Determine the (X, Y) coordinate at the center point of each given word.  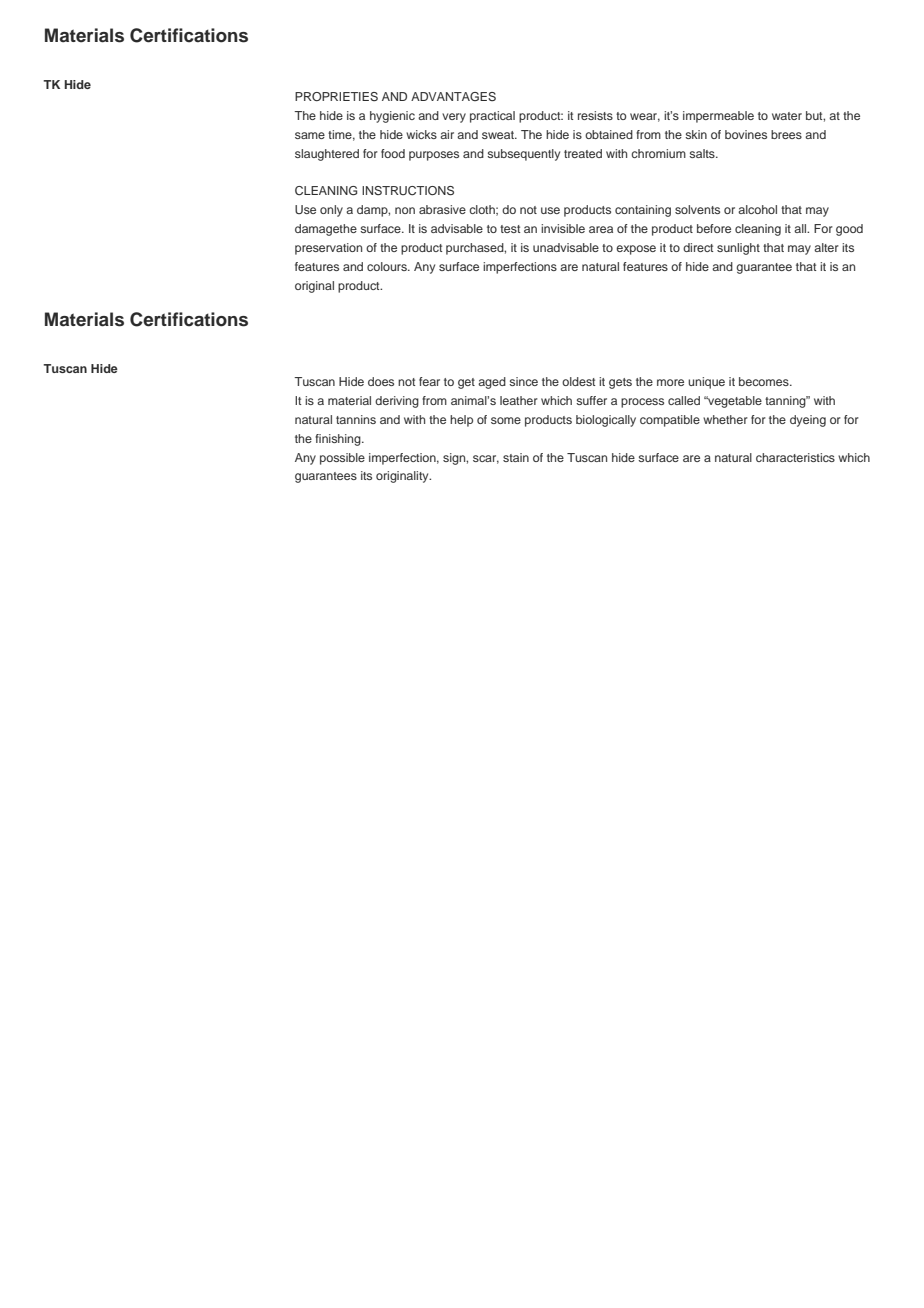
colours (388, 266)
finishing (339, 440)
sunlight (738, 249)
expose (636, 250)
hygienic (392, 117)
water (787, 116)
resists (595, 115)
